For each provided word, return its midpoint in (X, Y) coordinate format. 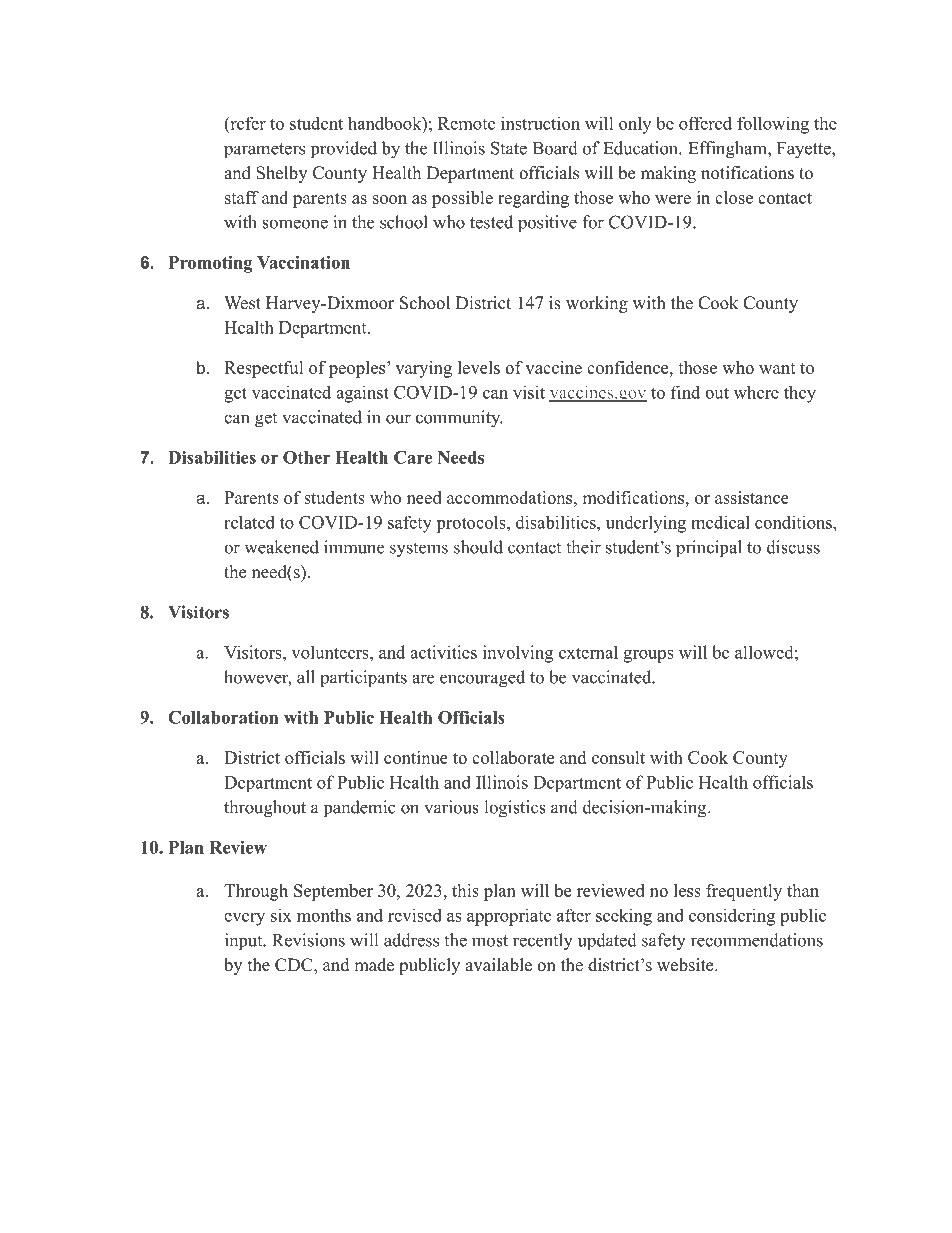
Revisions (308, 940)
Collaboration (223, 717)
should (478, 547)
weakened (281, 547)
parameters (264, 151)
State (509, 148)
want (777, 368)
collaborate (513, 757)
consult (618, 757)
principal (709, 548)
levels (479, 367)
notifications (747, 173)
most (490, 941)
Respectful (264, 369)
